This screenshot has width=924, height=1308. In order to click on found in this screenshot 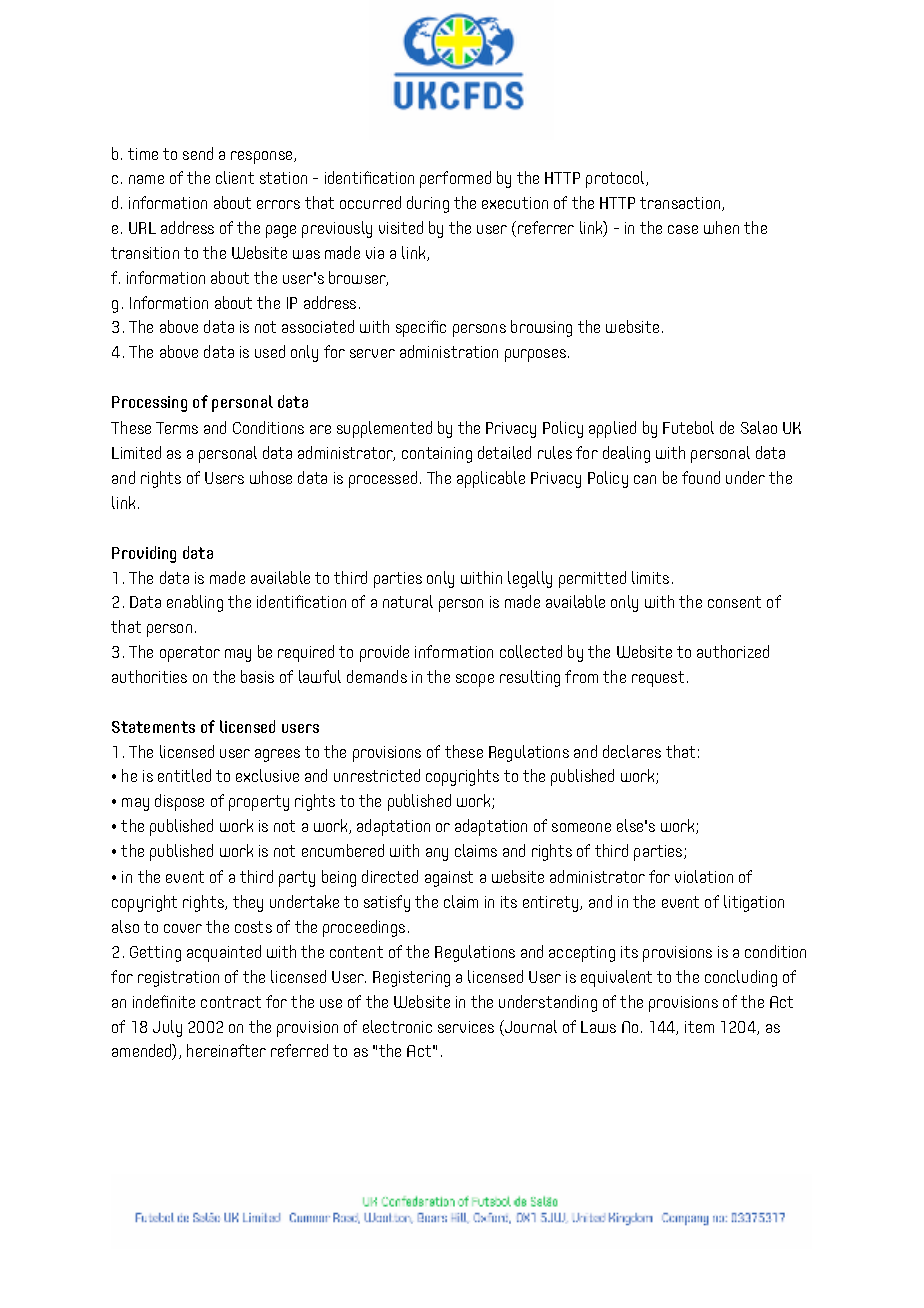, I will do `click(701, 477)`.
